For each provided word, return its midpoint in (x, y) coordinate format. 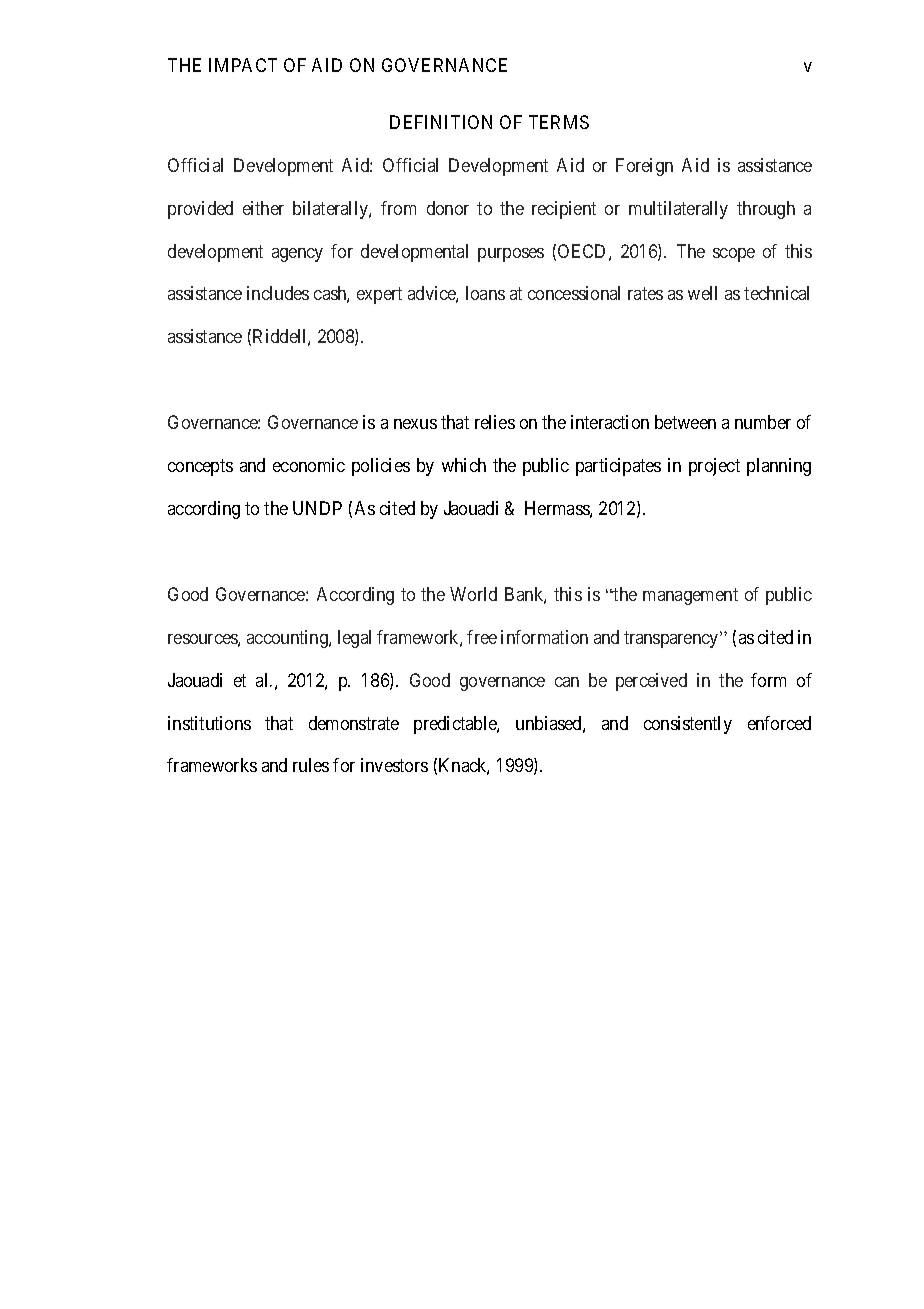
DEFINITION (441, 122)
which (464, 465)
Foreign (644, 167)
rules (311, 765)
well (702, 293)
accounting (288, 639)
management (690, 596)
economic (309, 465)
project (714, 467)
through (766, 210)
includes (278, 293)
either (263, 208)
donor (448, 208)
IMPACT (243, 65)
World (473, 594)
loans (485, 293)
